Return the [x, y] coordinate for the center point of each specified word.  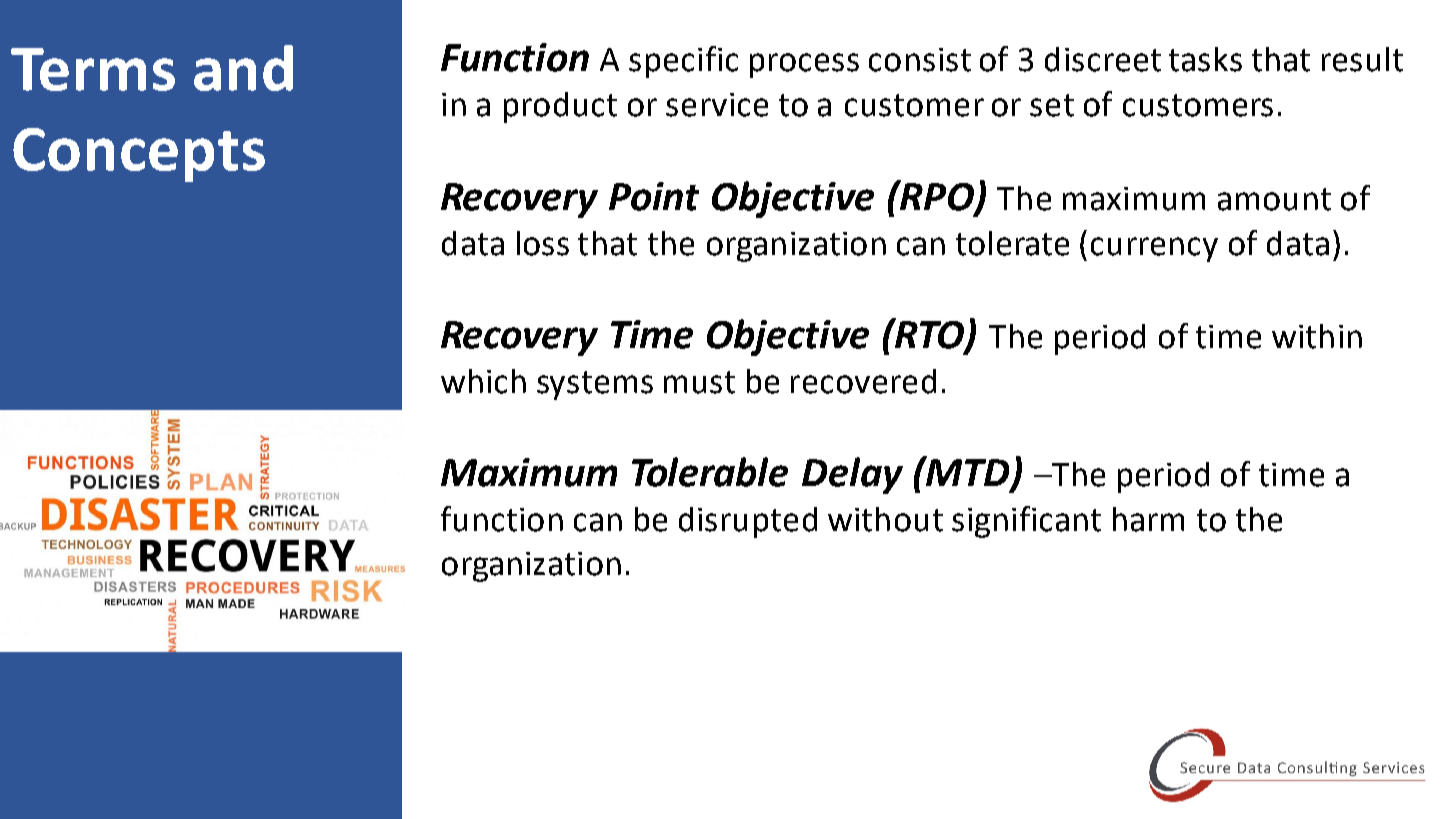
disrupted [748, 522]
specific [683, 62]
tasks [1205, 59]
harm [1148, 519]
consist [920, 60]
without [885, 519]
